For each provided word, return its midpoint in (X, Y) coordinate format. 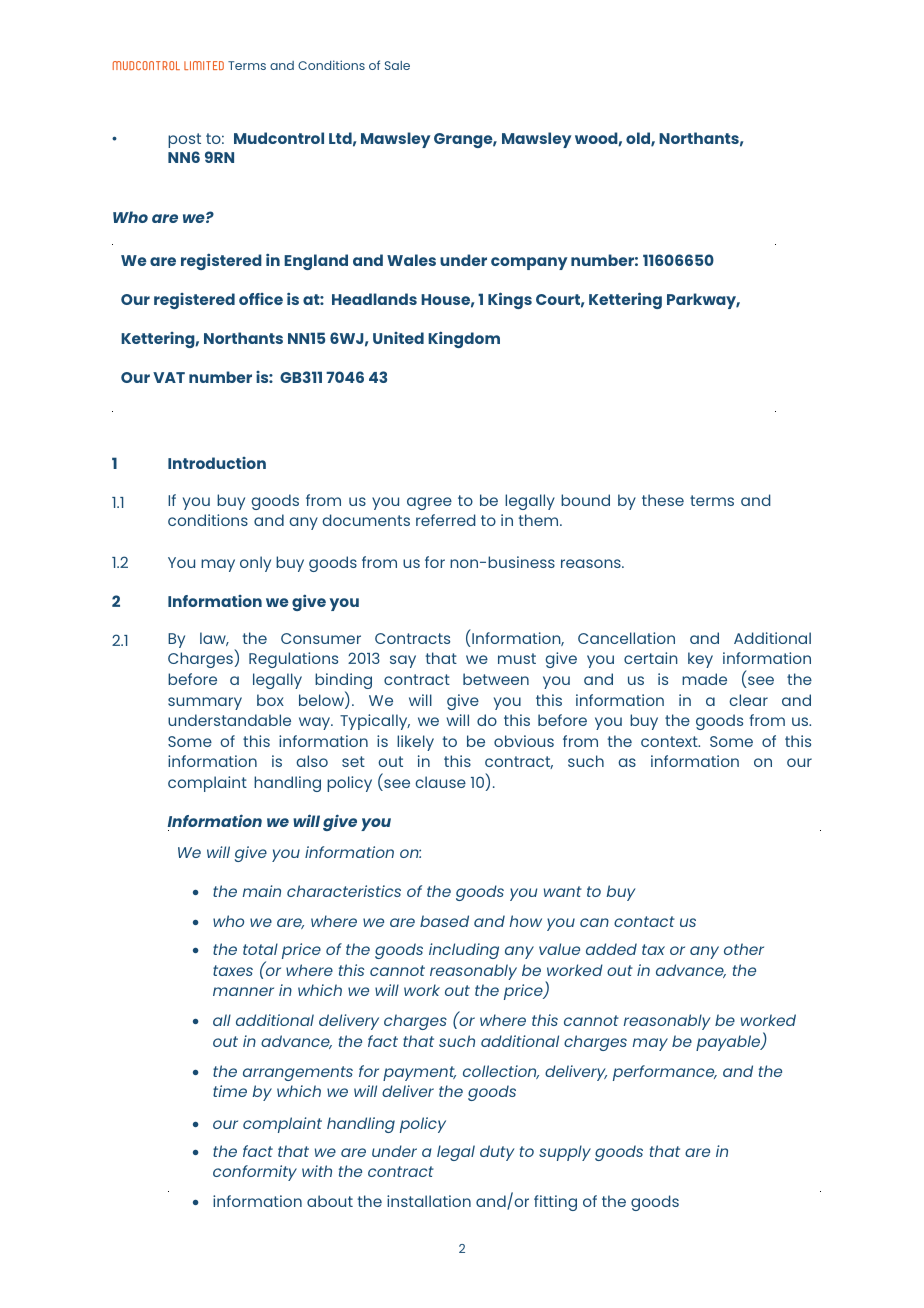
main (262, 891)
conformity (255, 1173)
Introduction (217, 463)
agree (429, 503)
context (670, 741)
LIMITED (204, 65)
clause (440, 782)
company (529, 263)
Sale (397, 65)
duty (497, 1153)
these (663, 500)
